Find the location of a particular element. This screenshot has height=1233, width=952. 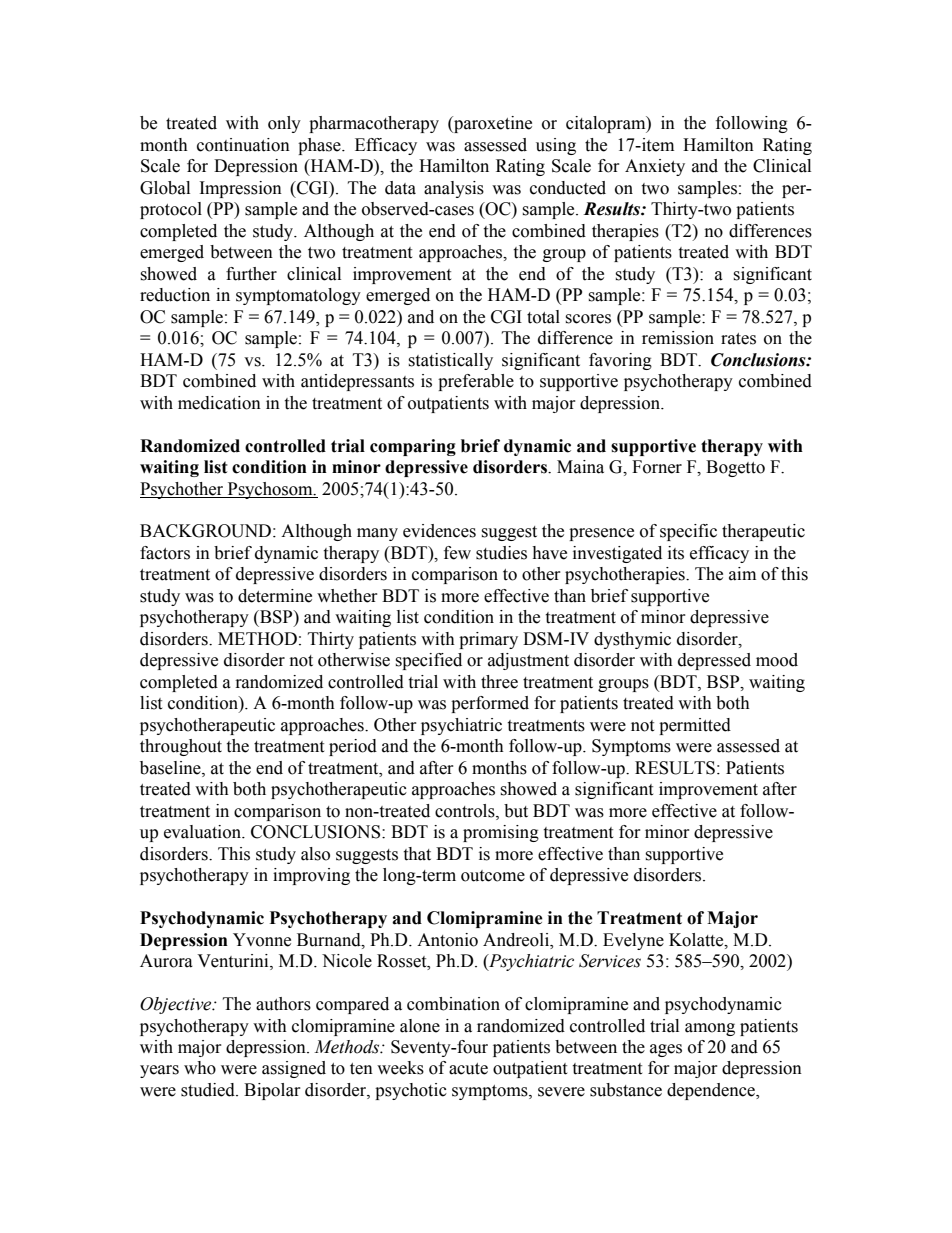

paroxetine is located at coordinates (492, 124).
